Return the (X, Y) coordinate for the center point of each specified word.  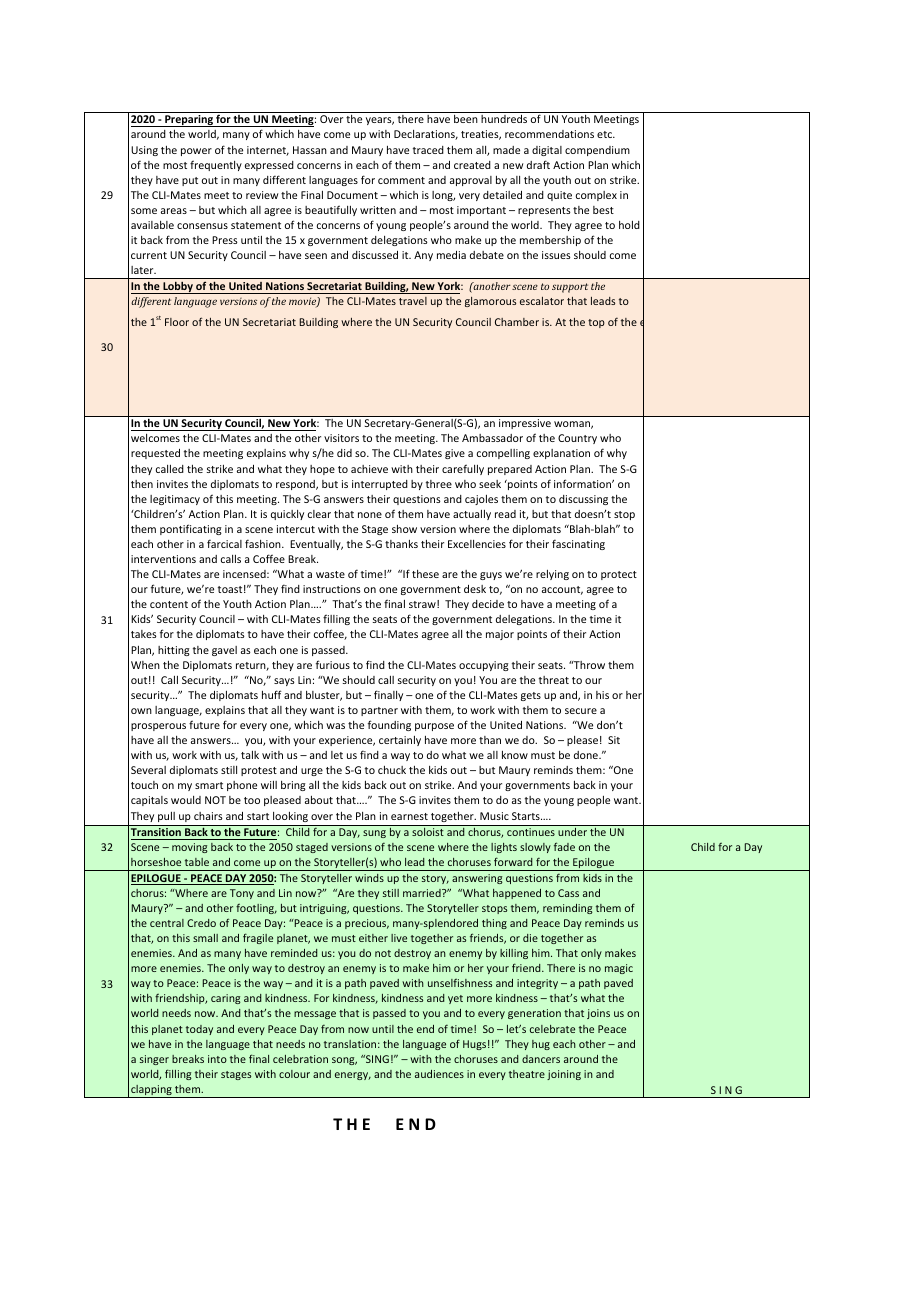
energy (353, 1076)
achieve (369, 469)
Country (577, 439)
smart (209, 785)
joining (564, 1075)
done (587, 755)
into (217, 1059)
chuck (392, 770)
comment (401, 180)
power (196, 152)
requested (155, 454)
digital (547, 151)
